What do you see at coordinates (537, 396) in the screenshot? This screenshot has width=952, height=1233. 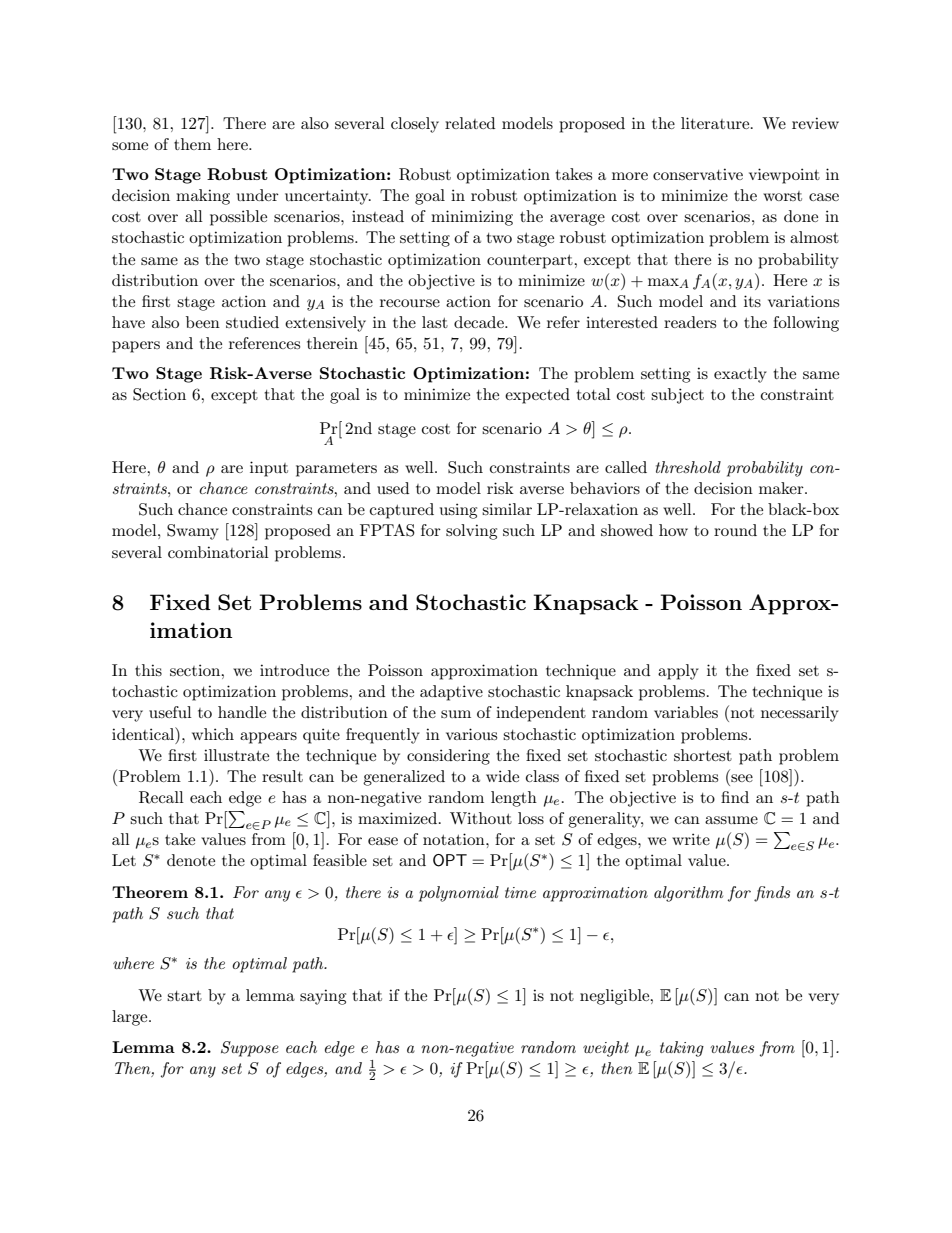 I see `expected` at bounding box center [537, 396].
